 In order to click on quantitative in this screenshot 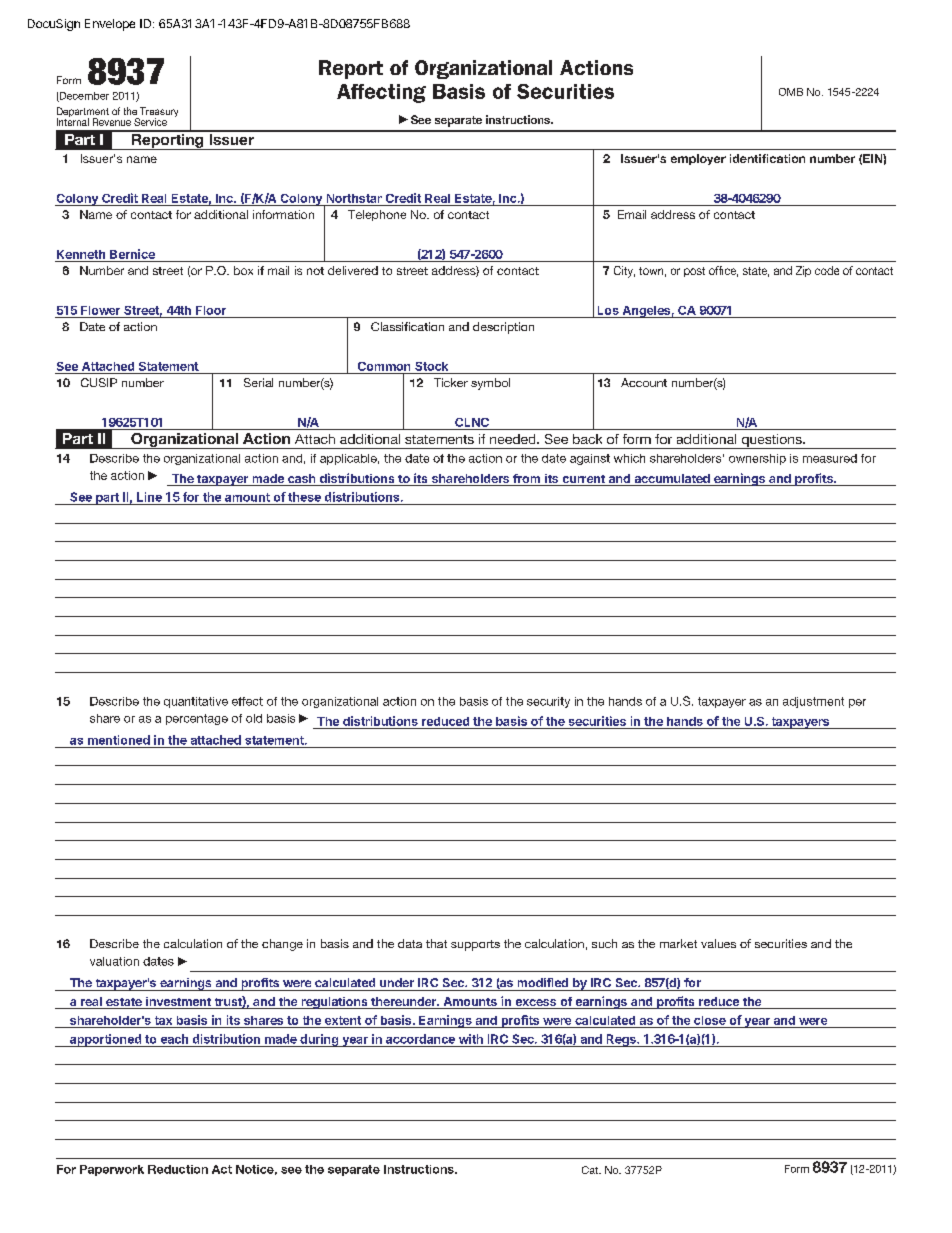, I will do `click(196, 702)`.
